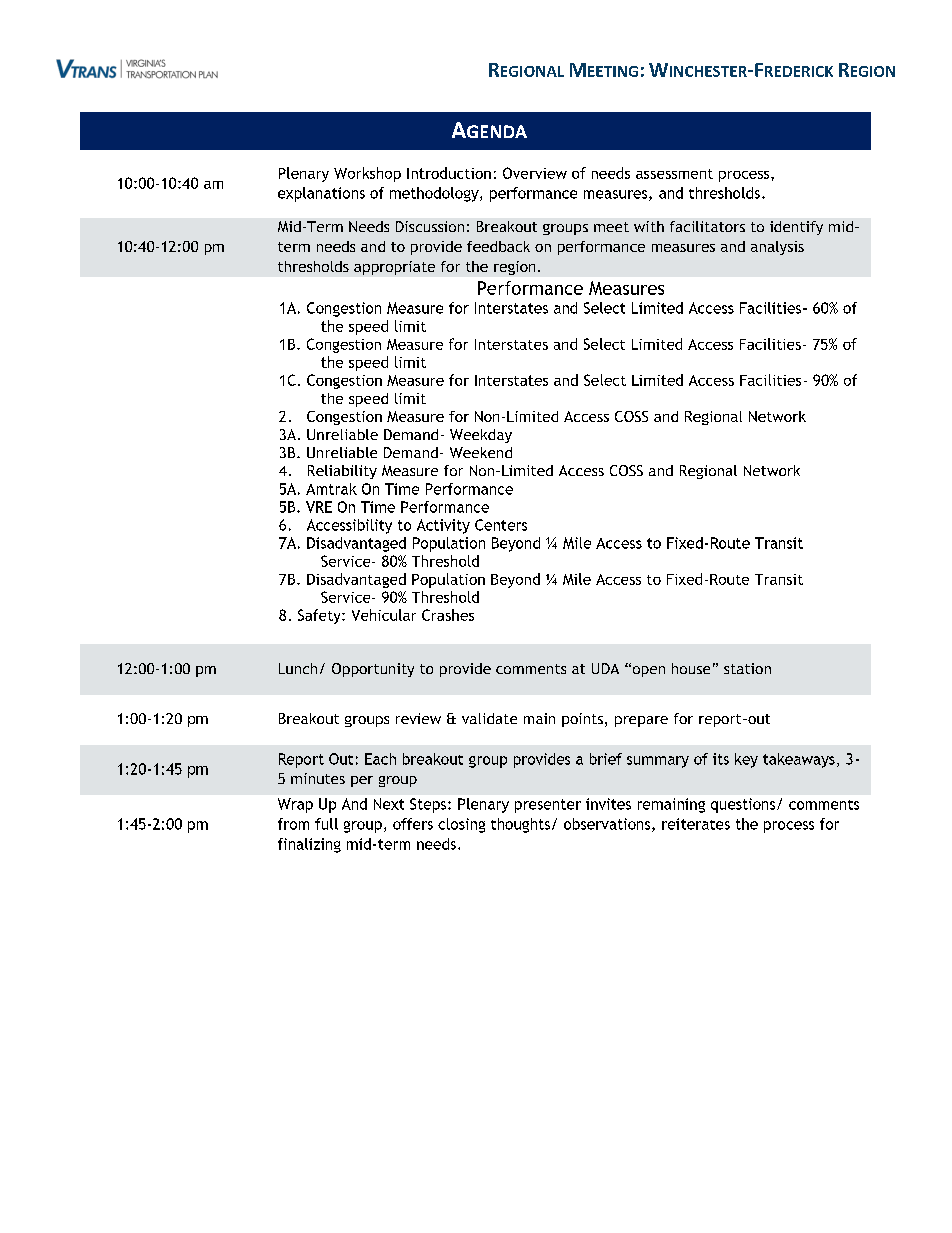 The height and width of the screenshot is (1233, 952). I want to click on Vehicular, so click(384, 615).
